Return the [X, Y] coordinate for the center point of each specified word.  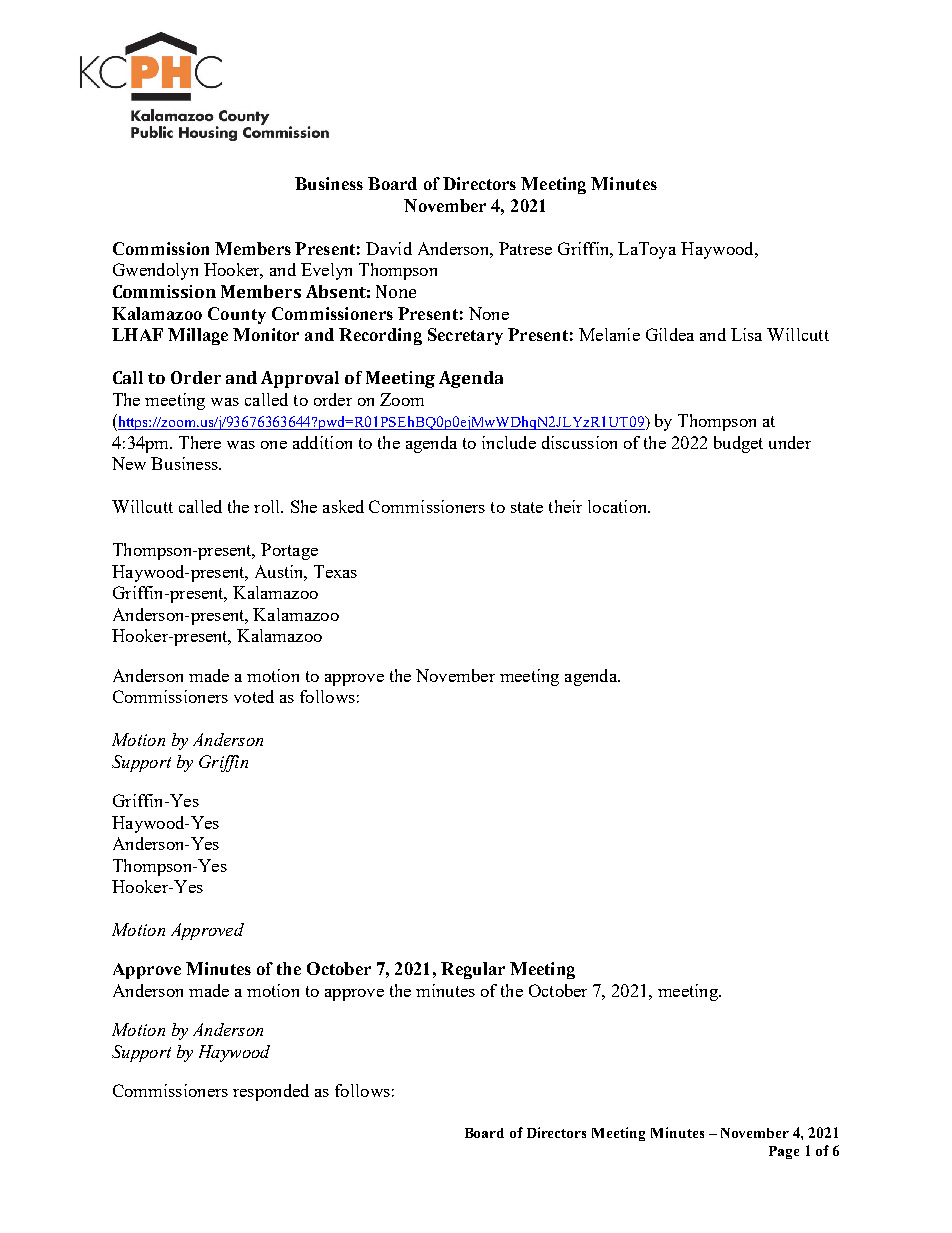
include [509, 442]
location [619, 506]
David [389, 248]
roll [268, 506]
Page [784, 1152]
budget [738, 444]
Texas [335, 571]
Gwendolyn [155, 271]
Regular [473, 970]
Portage [289, 551]
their [565, 506]
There [200, 442]
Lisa [746, 334]
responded [271, 1092]
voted [254, 696]
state [527, 507]
